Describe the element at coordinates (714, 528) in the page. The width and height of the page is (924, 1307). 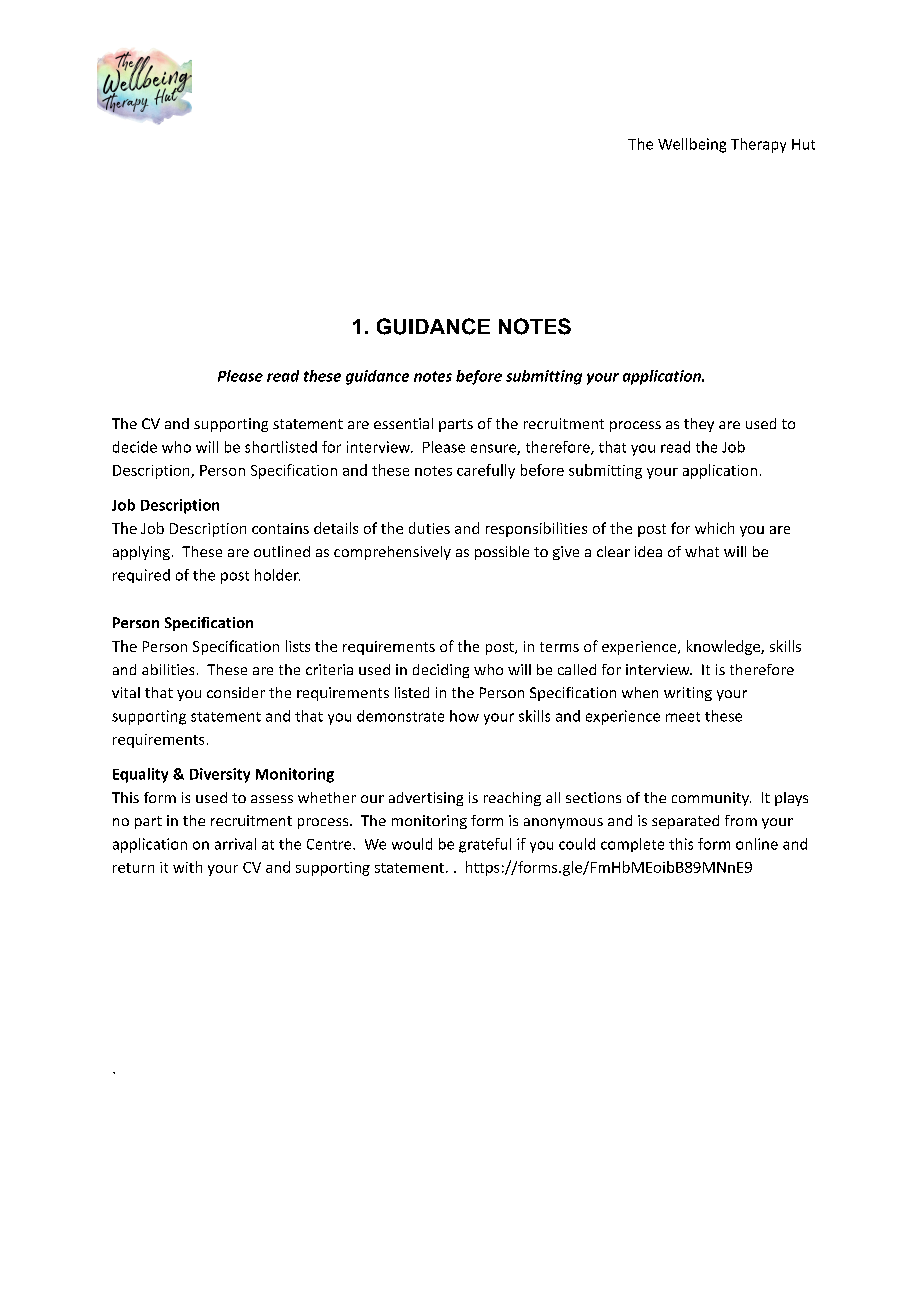
I see `which` at that location.
